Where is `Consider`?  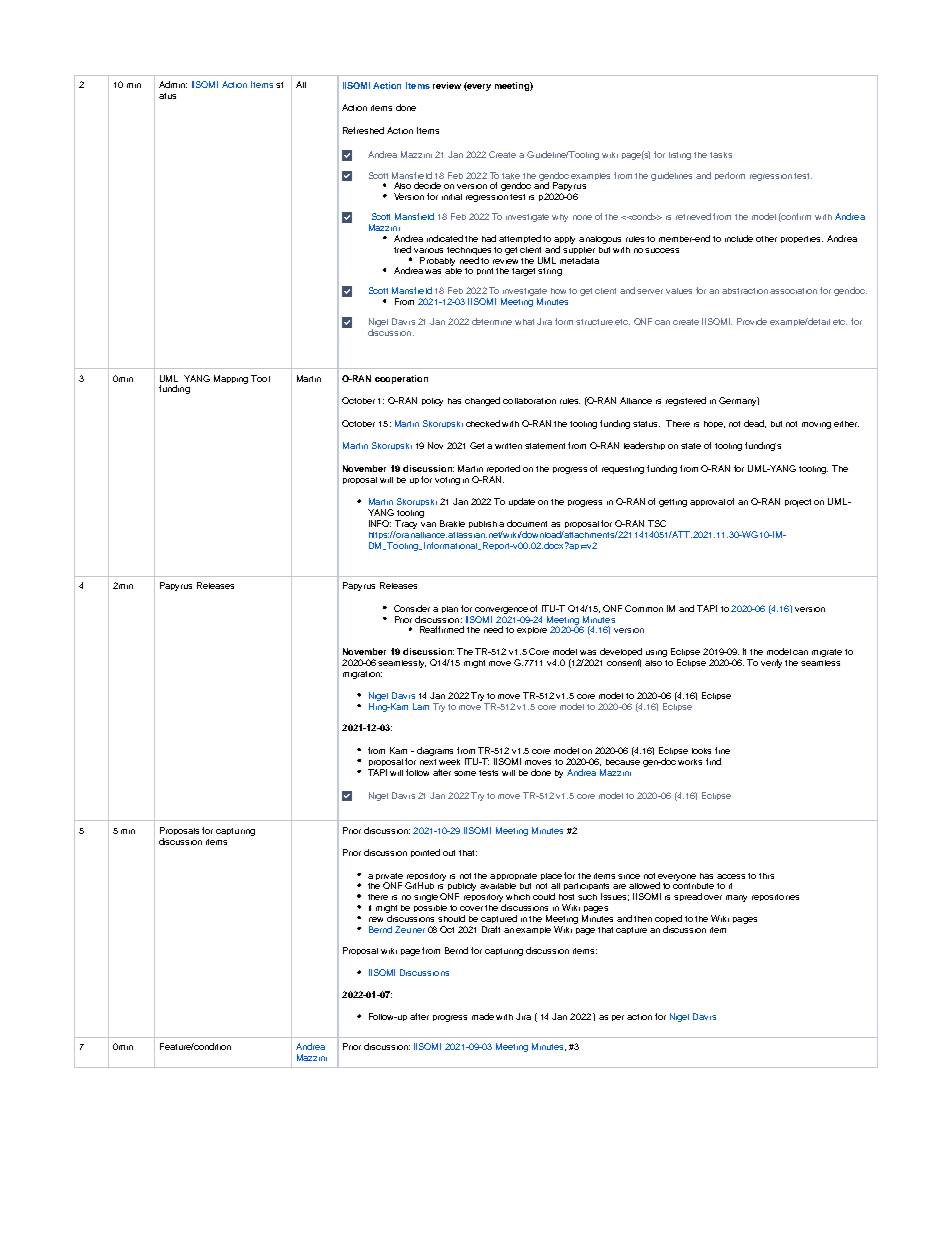
Consider is located at coordinates (412, 608).
